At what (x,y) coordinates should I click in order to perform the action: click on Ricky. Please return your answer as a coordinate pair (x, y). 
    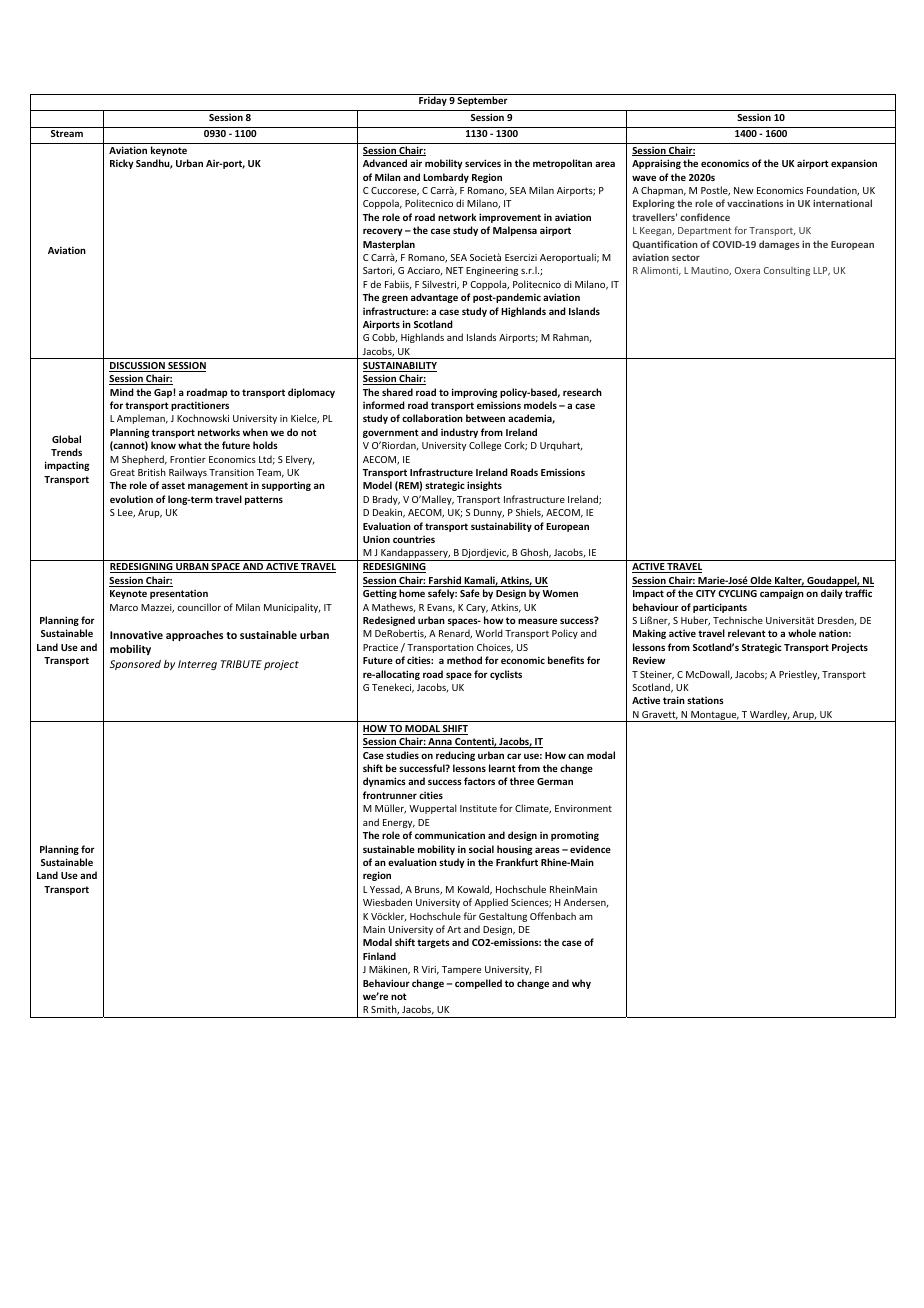
    Looking at the image, I should click on (122, 164).
